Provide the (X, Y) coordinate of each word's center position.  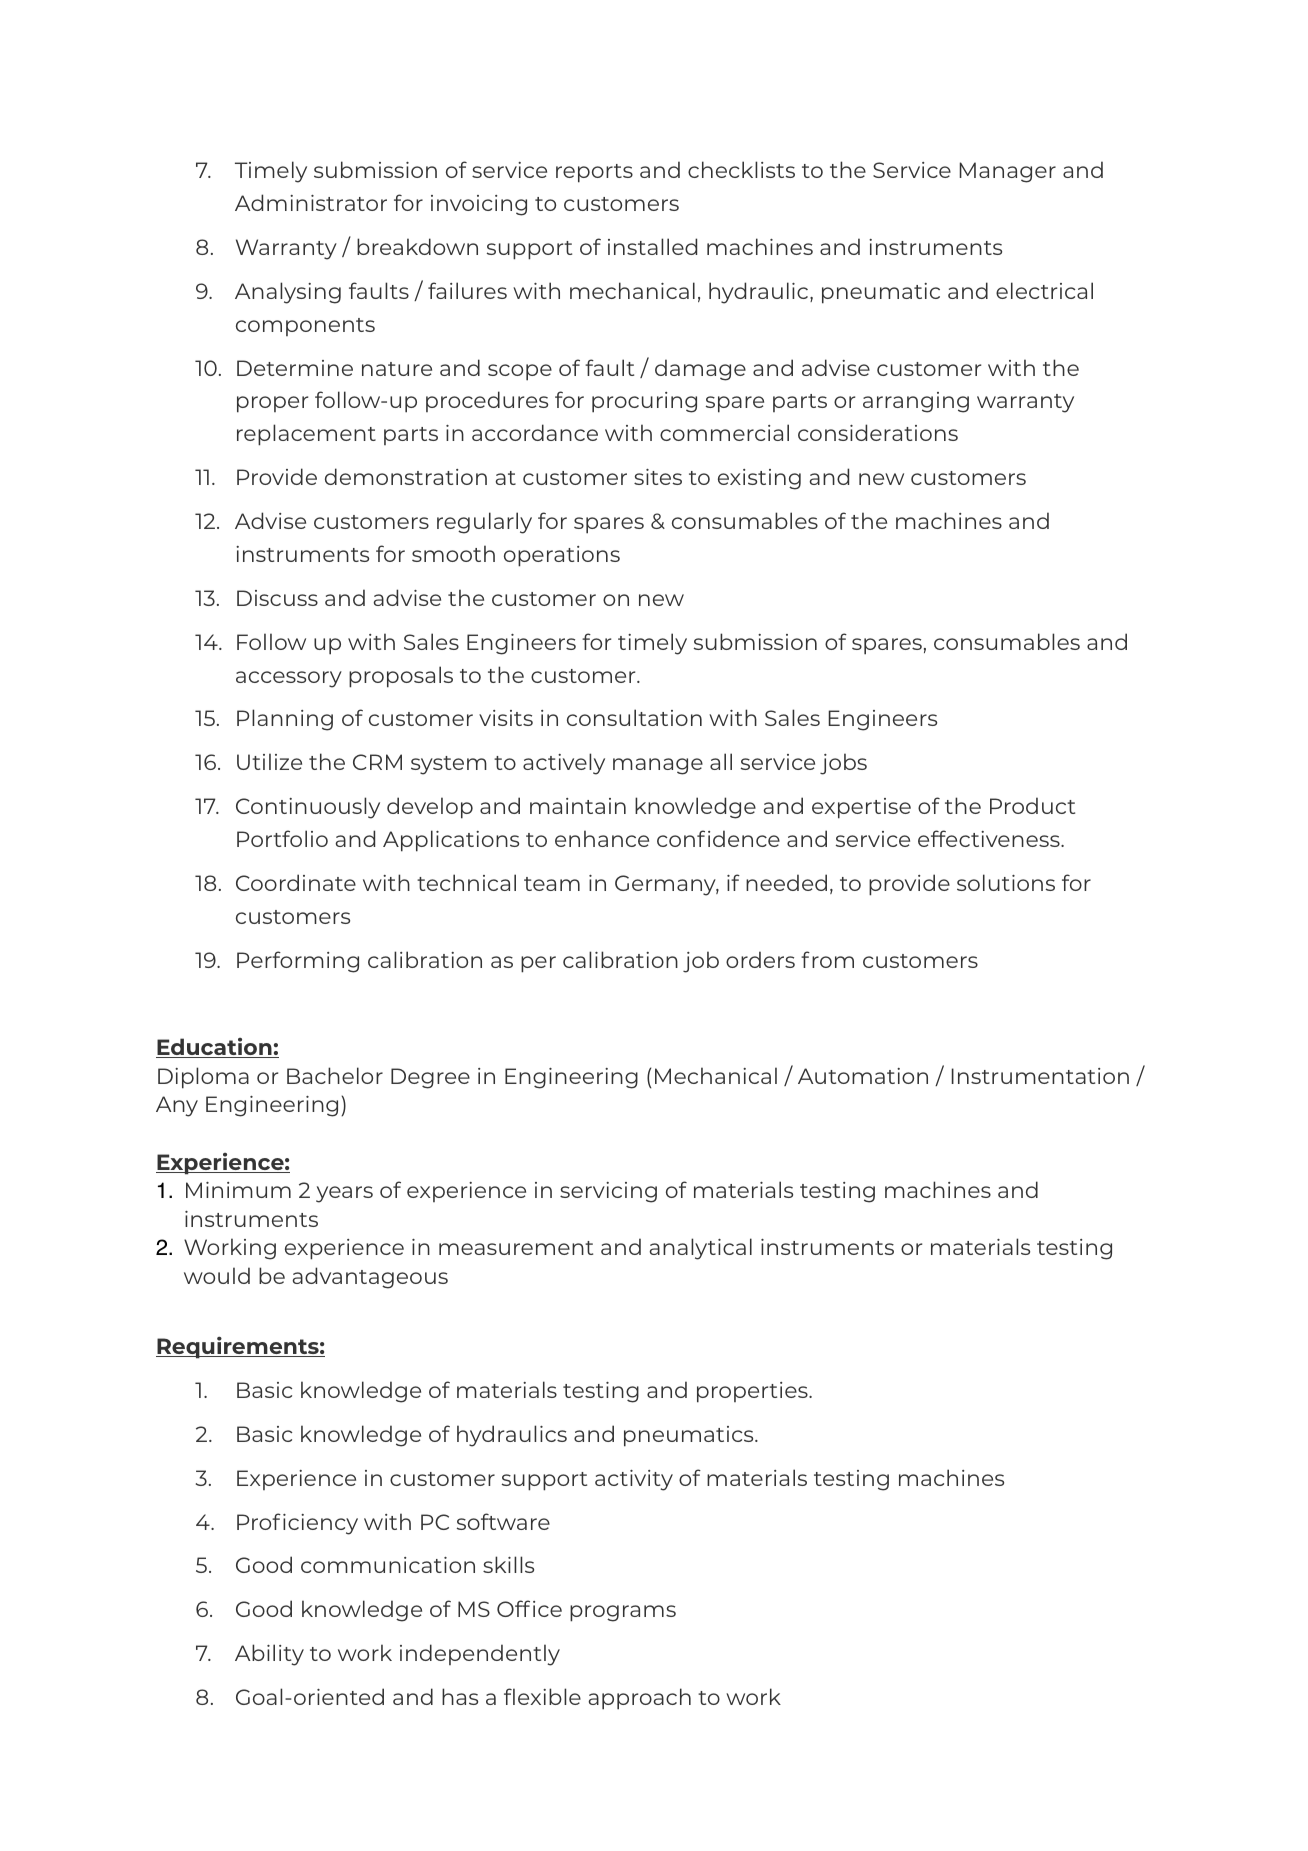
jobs (843, 764)
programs (623, 1613)
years (344, 1194)
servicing (608, 1192)
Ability (269, 1655)
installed (652, 246)
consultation (634, 717)
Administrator (311, 202)
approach (639, 1699)
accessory (289, 679)
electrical (1044, 290)
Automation (863, 1076)
